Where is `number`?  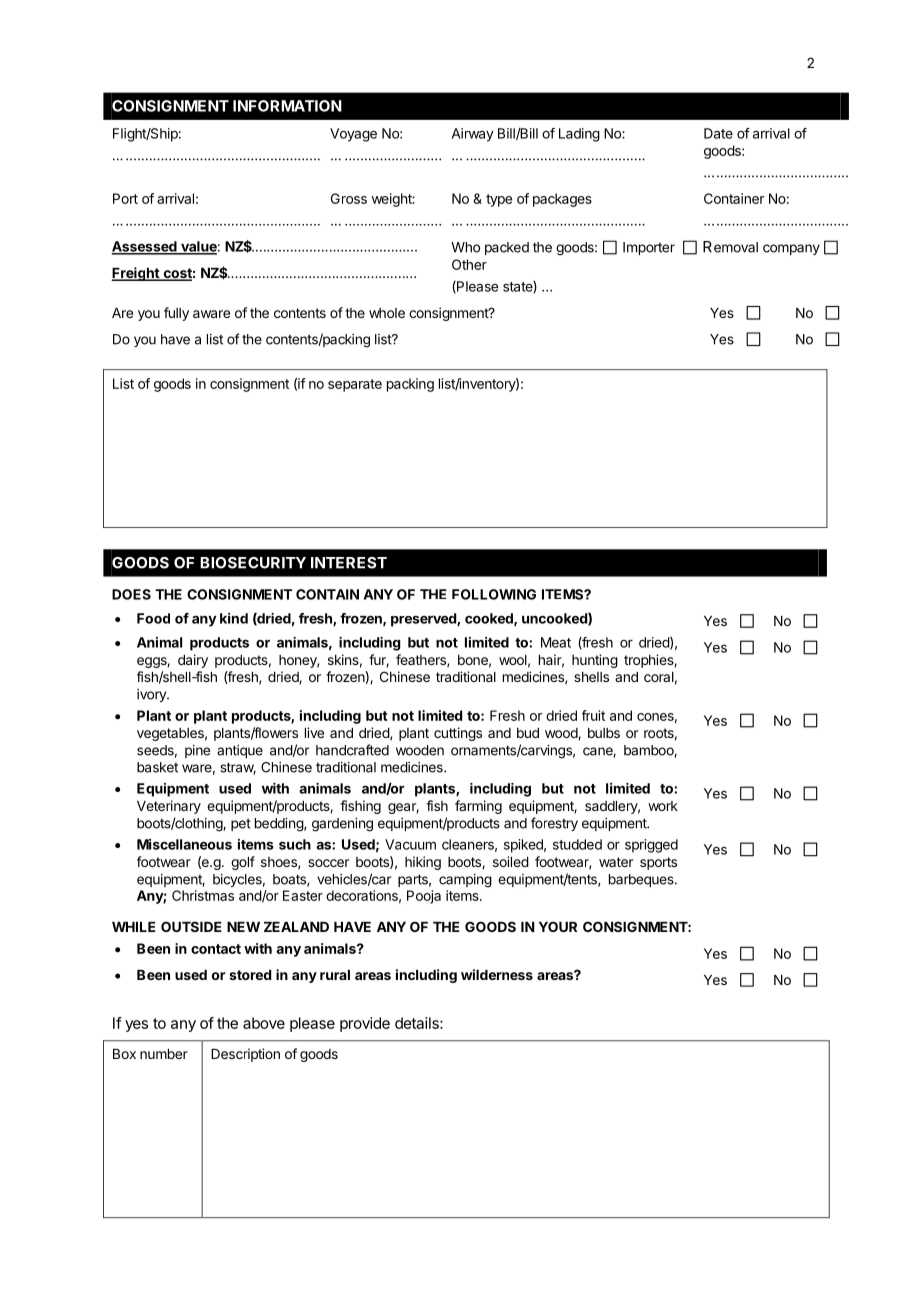
number is located at coordinates (164, 1054).
